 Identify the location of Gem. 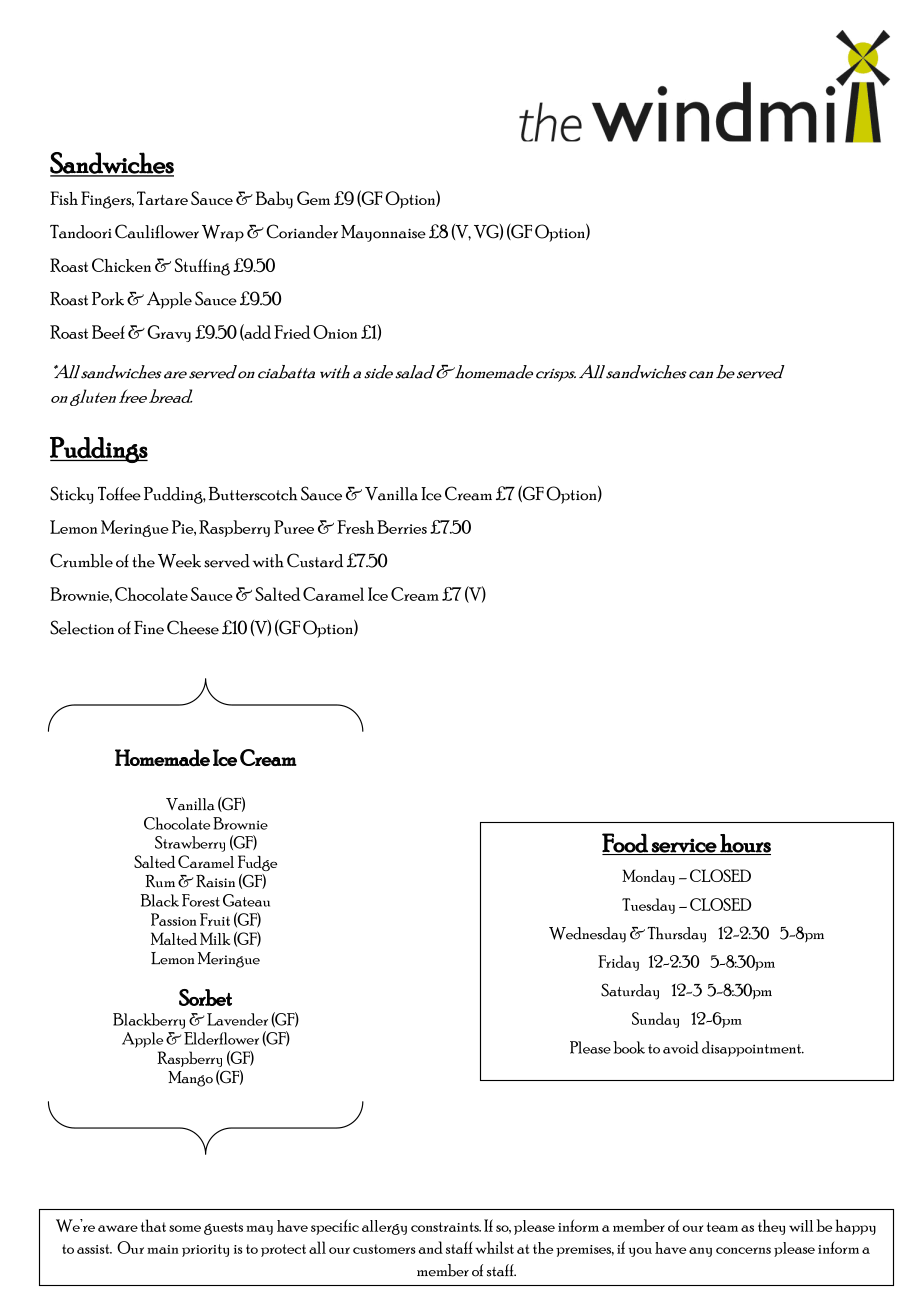
(313, 198).
